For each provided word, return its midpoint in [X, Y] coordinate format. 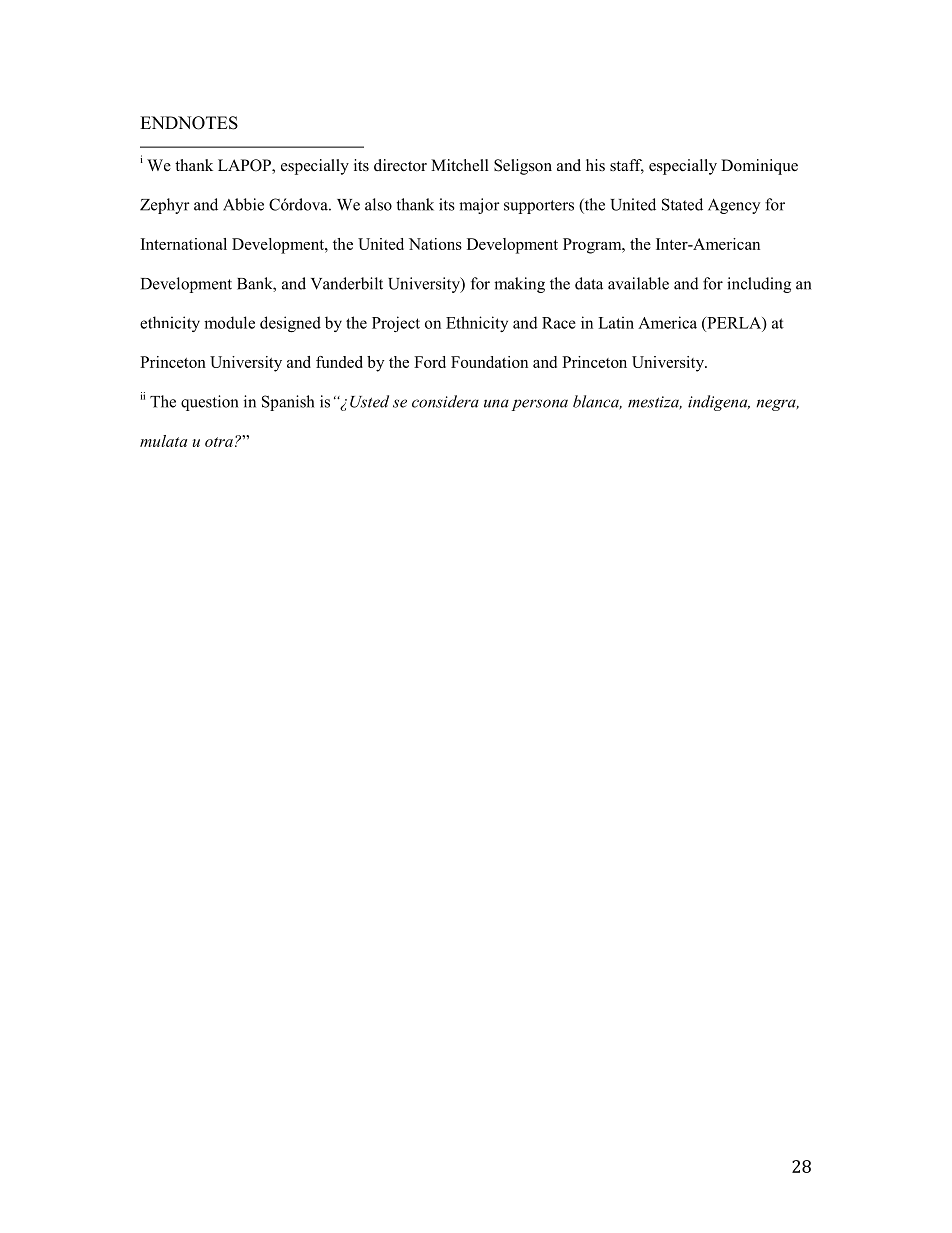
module [229, 322]
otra [219, 442]
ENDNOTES [189, 123]
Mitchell [460, 165]
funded [339, 362]
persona [539, 405]
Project [396, 324]
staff [627, 166]
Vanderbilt [347, 283]
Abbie [243, 204]
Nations [435, 244]
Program [593, 246]
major [479, 206]
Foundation [489, 362]
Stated [682, 204]
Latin [616, 322]
